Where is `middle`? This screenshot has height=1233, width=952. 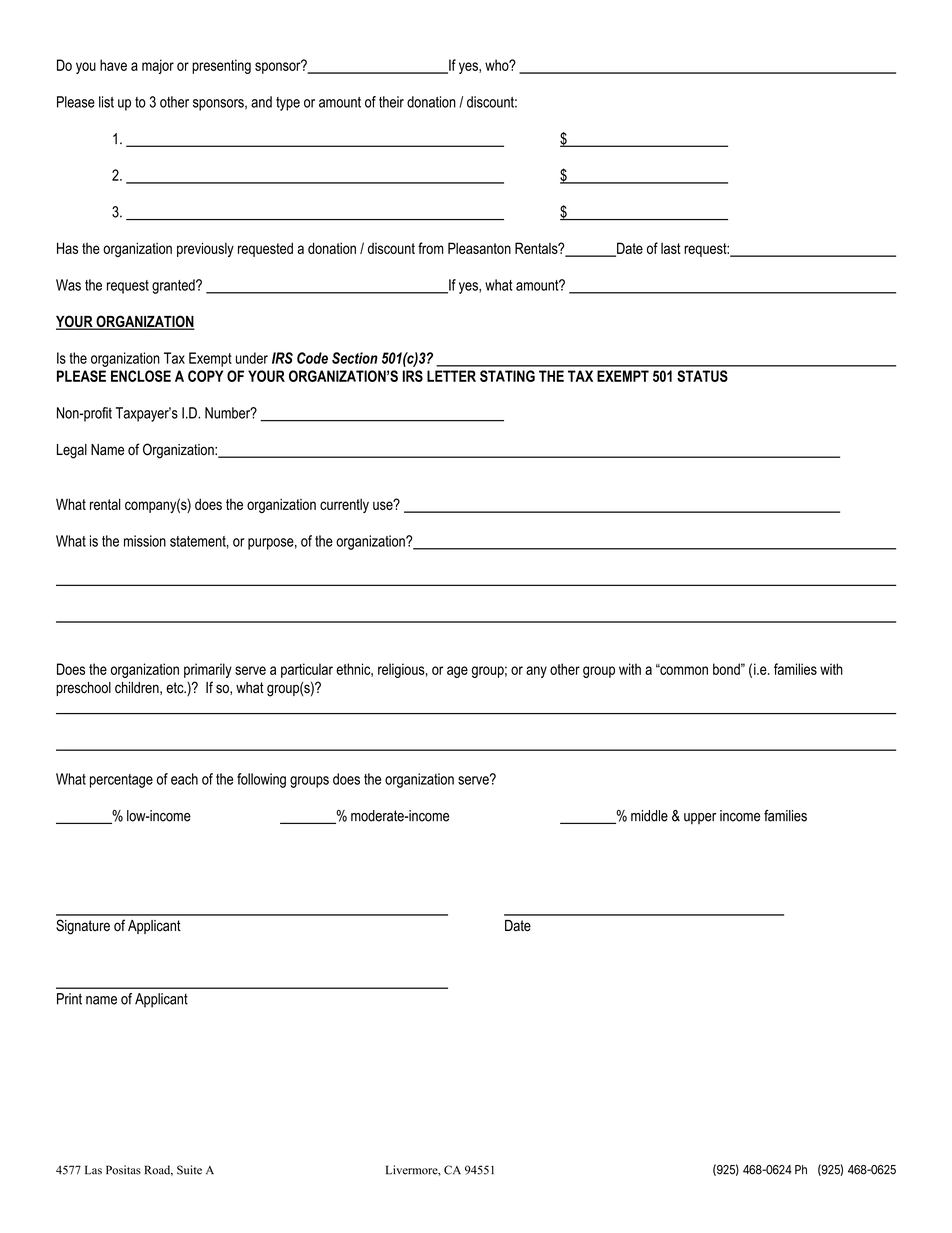
middle is located at coordinates (649, 816).
